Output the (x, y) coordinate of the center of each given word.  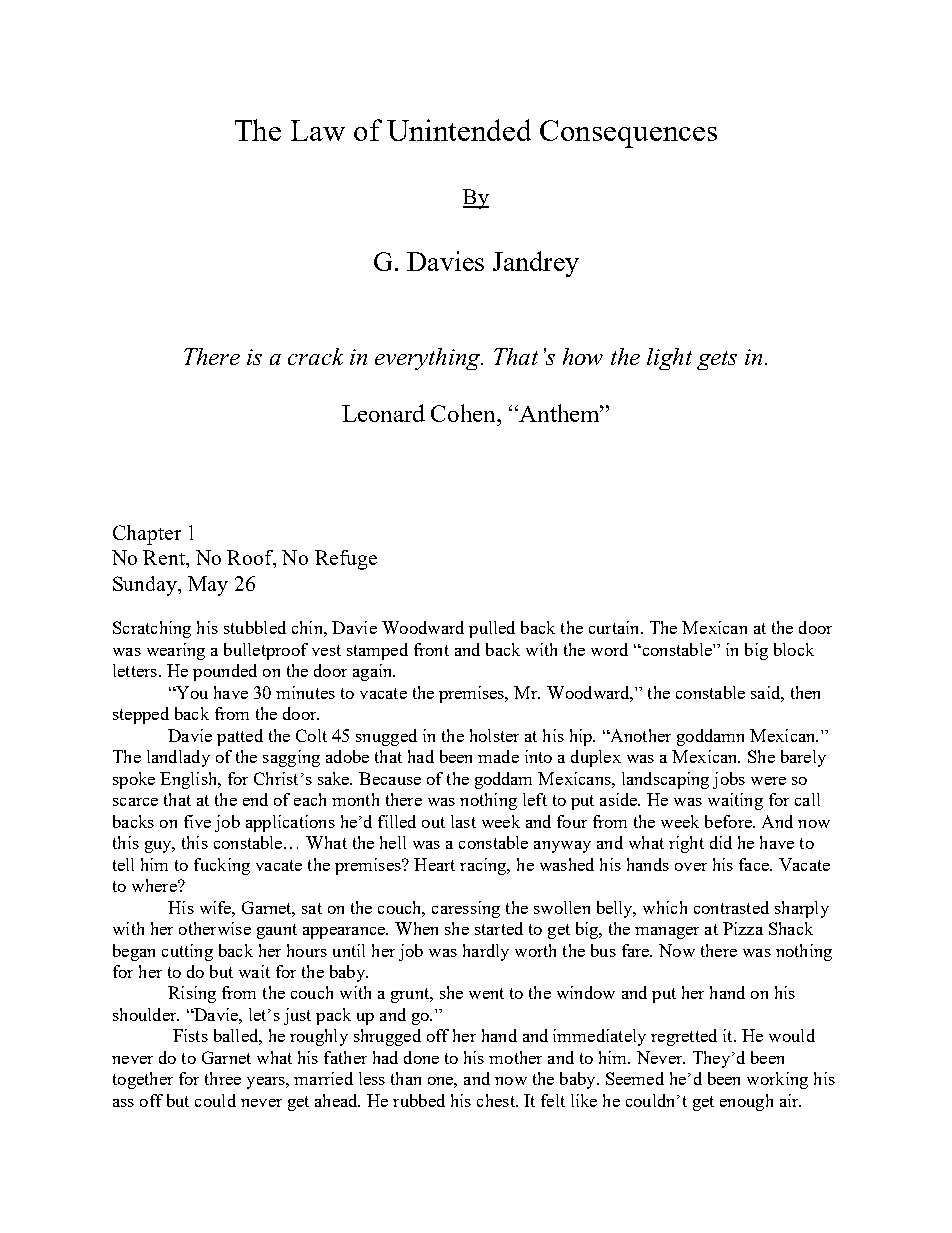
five (197, 821)
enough (746, 1102)
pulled (492, 629)
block (794, 649)
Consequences (628, 134)
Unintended (459, 130)
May (208, 586)
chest (497, 1100)
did (721, 842)
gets (717, 360)
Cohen (464, 413)
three (223, 1078)
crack (315, 356)
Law (318, 130)
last (463, 821)
